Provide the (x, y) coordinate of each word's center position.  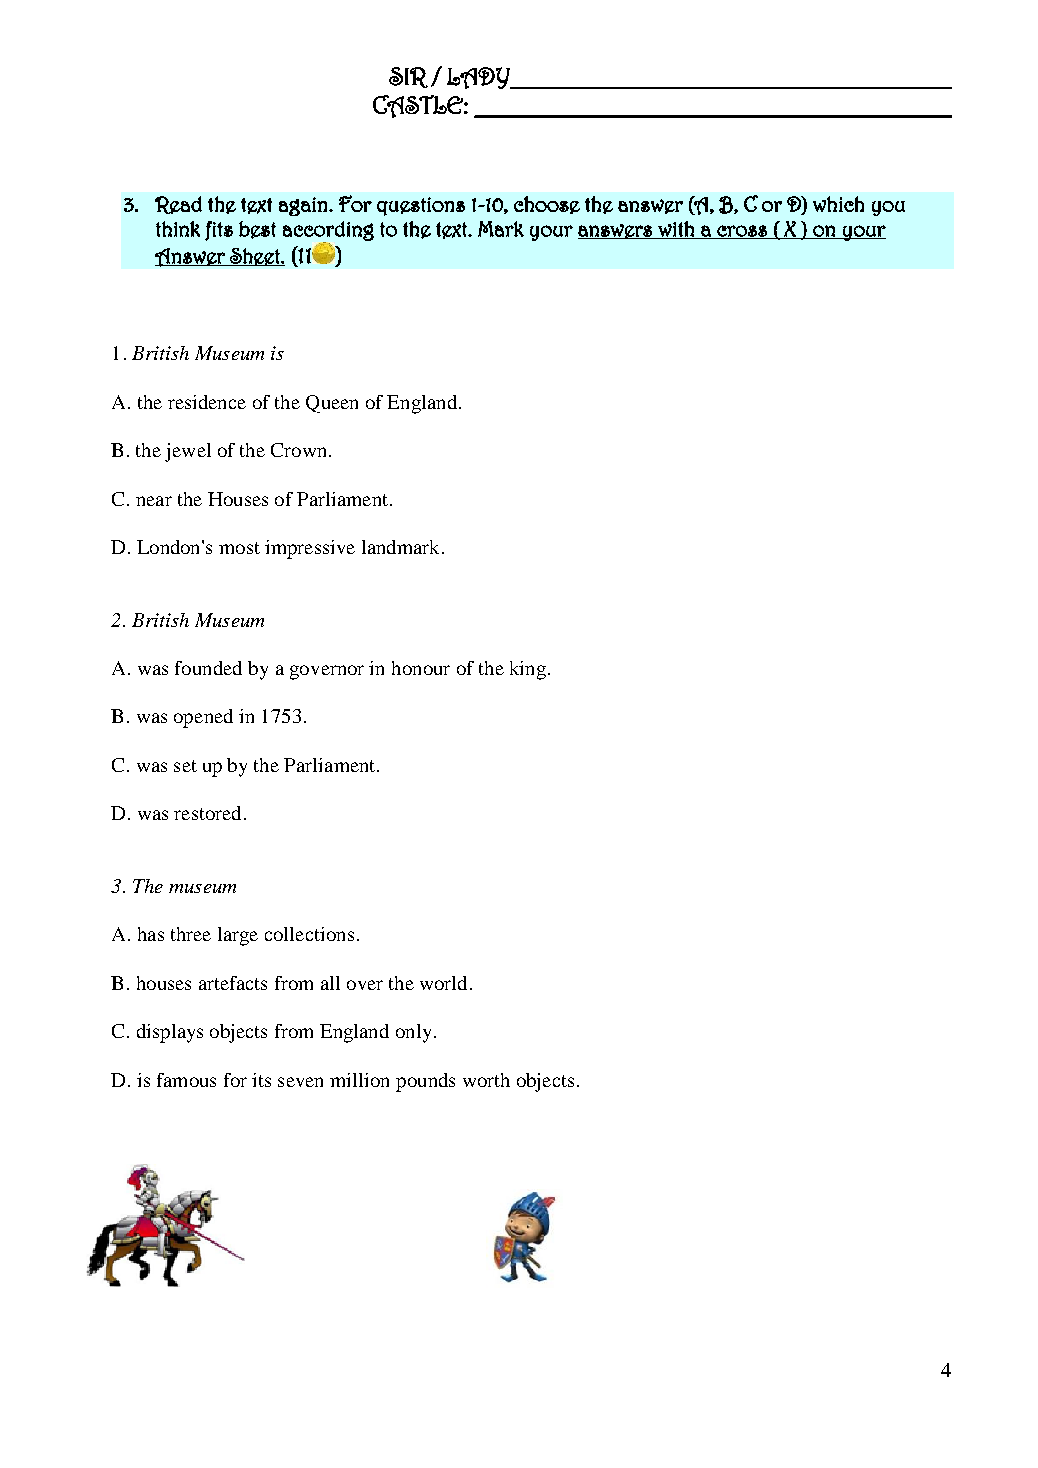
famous (186, 1080)
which (838, 204)
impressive (310, 549)
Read (178, 205)
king (528, 670)
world (443, 983)
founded (208, 668)
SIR (408, 77)
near (154, 501)
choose (547, 205)
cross (742, 232)
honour (421, 668)
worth (486, 1080)
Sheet (255, 257)
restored (207, 813)
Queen (332, 404)
